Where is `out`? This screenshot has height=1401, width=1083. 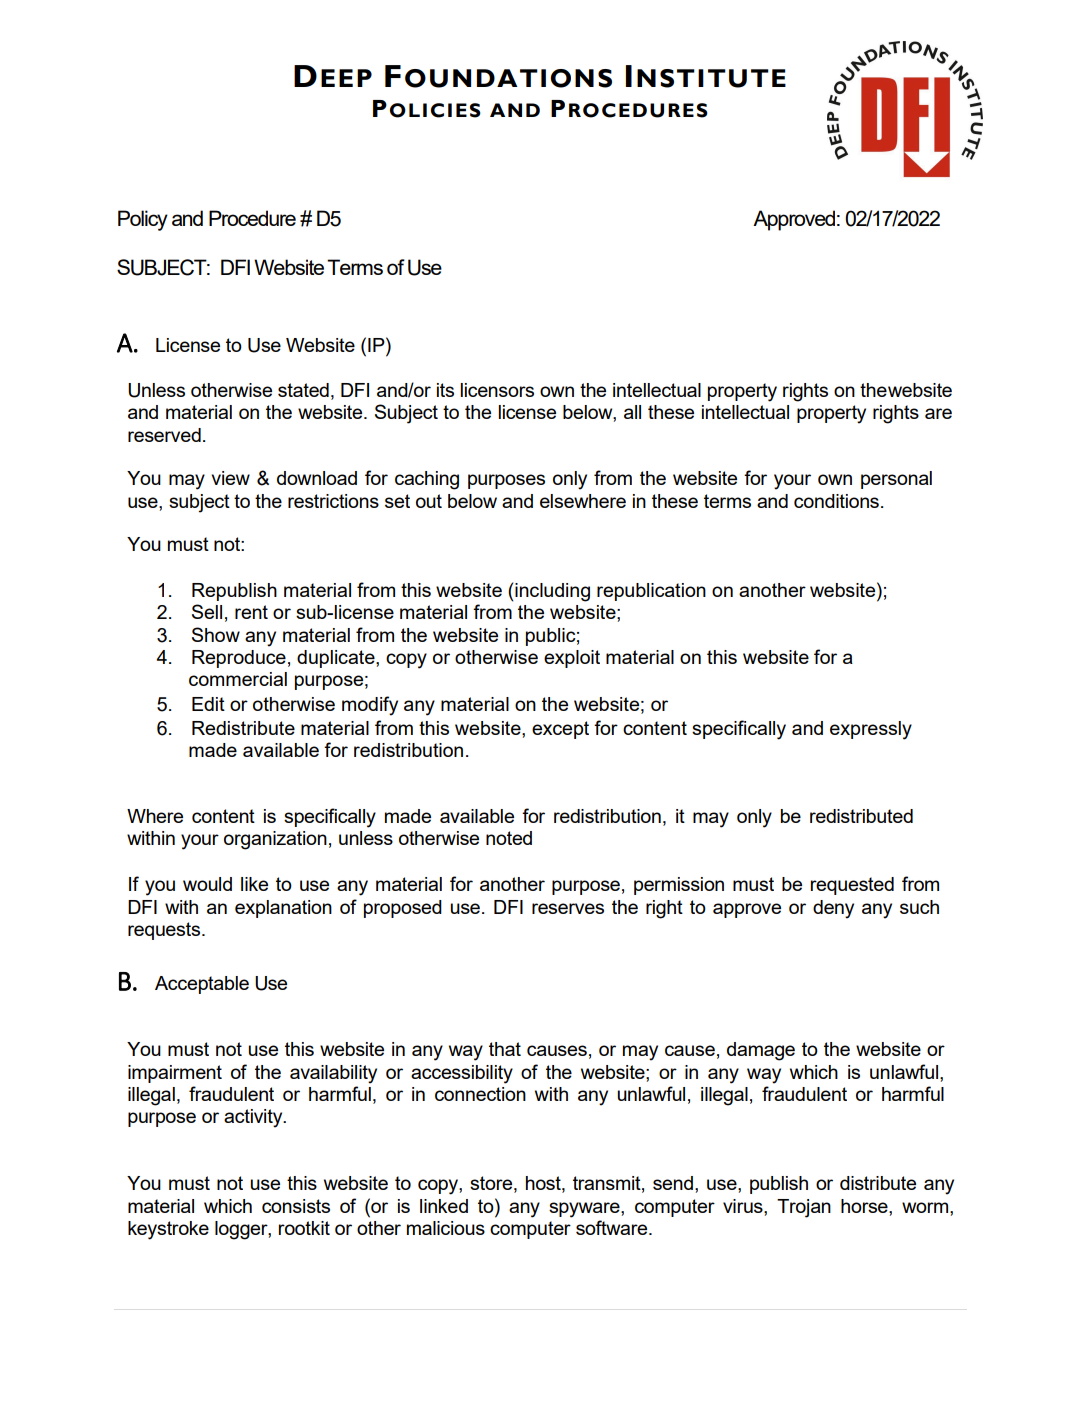
out is located at coordinates (429, 501).
